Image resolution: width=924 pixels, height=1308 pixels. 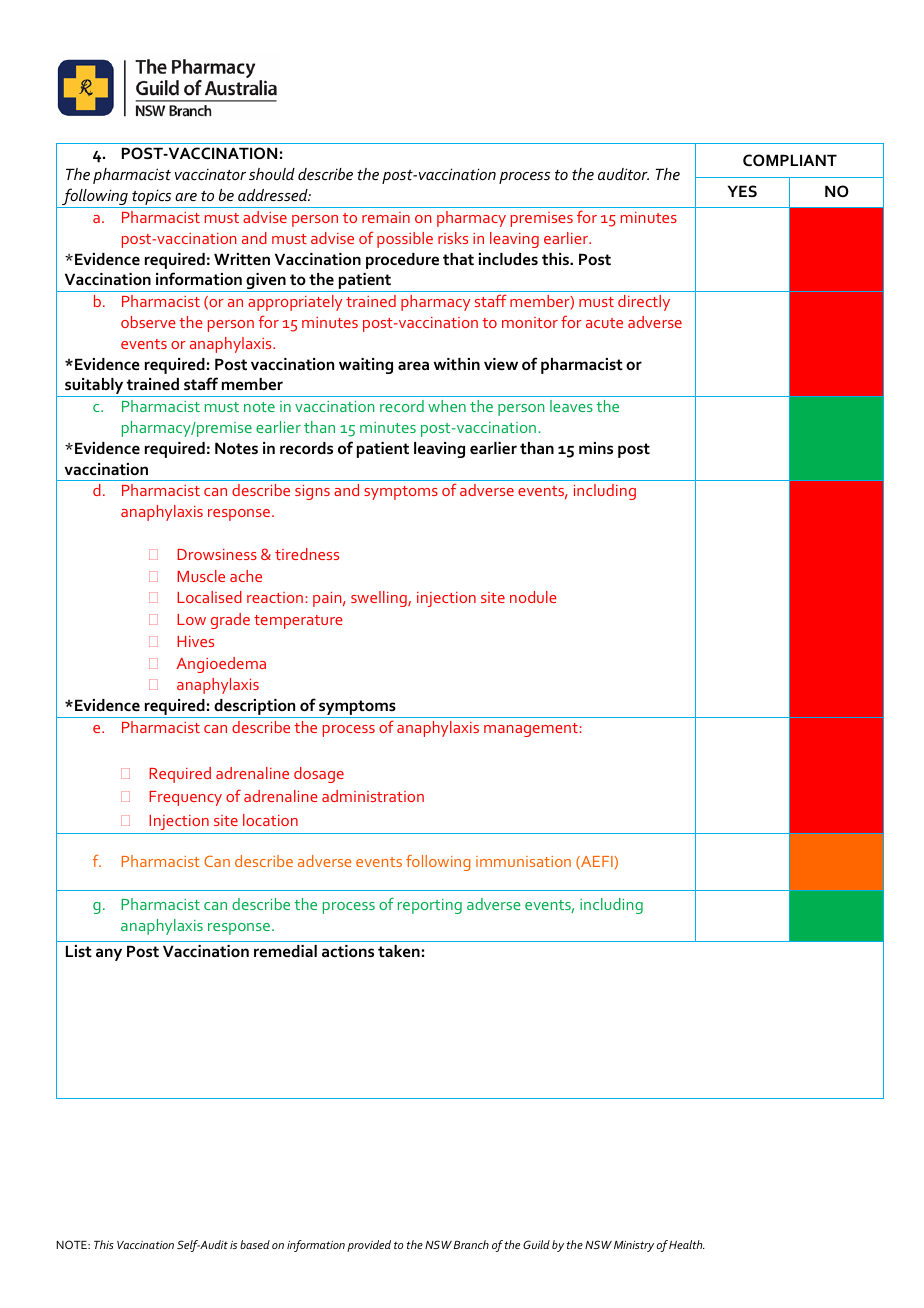 I want to click on topics, so click(x=152, y=198).
